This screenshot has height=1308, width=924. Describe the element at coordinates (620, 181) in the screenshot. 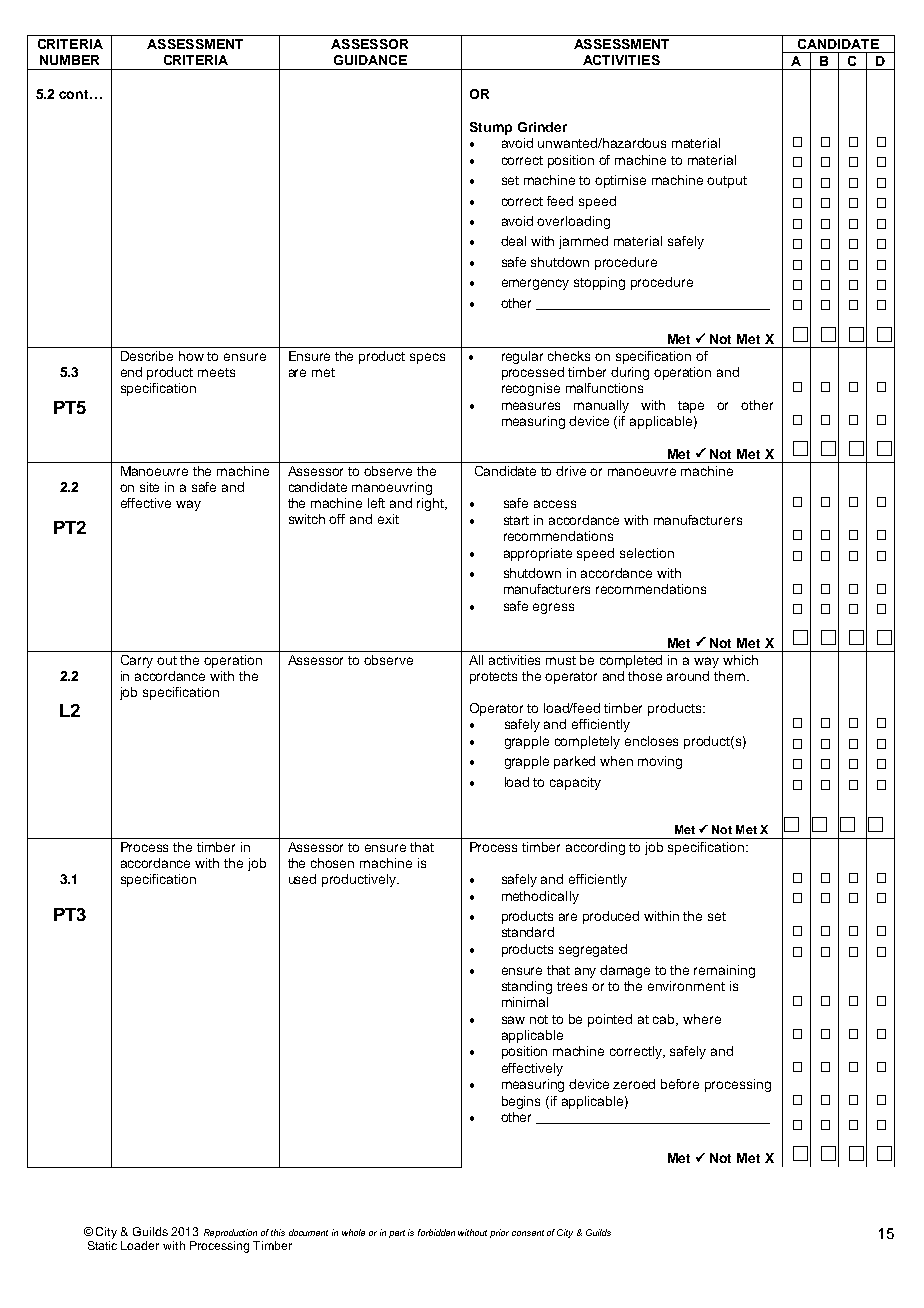

I see `optimise` at that location.
